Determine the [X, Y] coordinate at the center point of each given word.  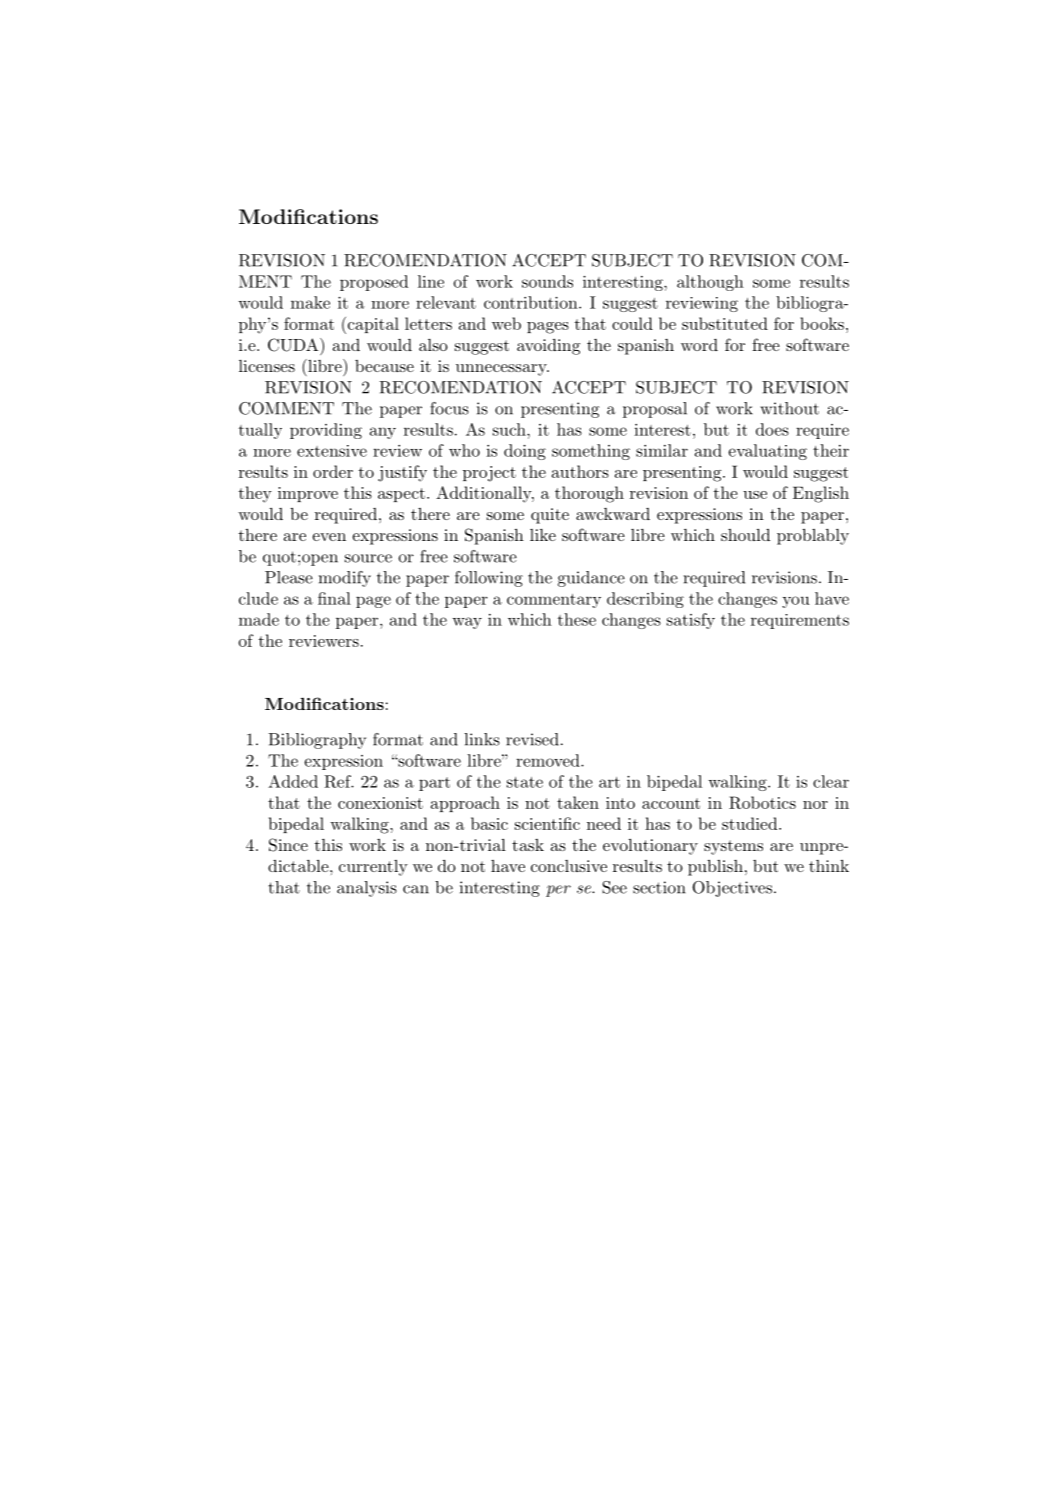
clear [831, 781]
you [796, 602]
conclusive [569, 866]
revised [532, 739]
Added [293, 781]
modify [345, 579]
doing [525, 452]
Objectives [732, 889]
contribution [532, 302]
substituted [725, 323]
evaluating [767, 452]
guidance [591, 579]
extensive [332, 451]
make [310, 302]
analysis [367, 889]
